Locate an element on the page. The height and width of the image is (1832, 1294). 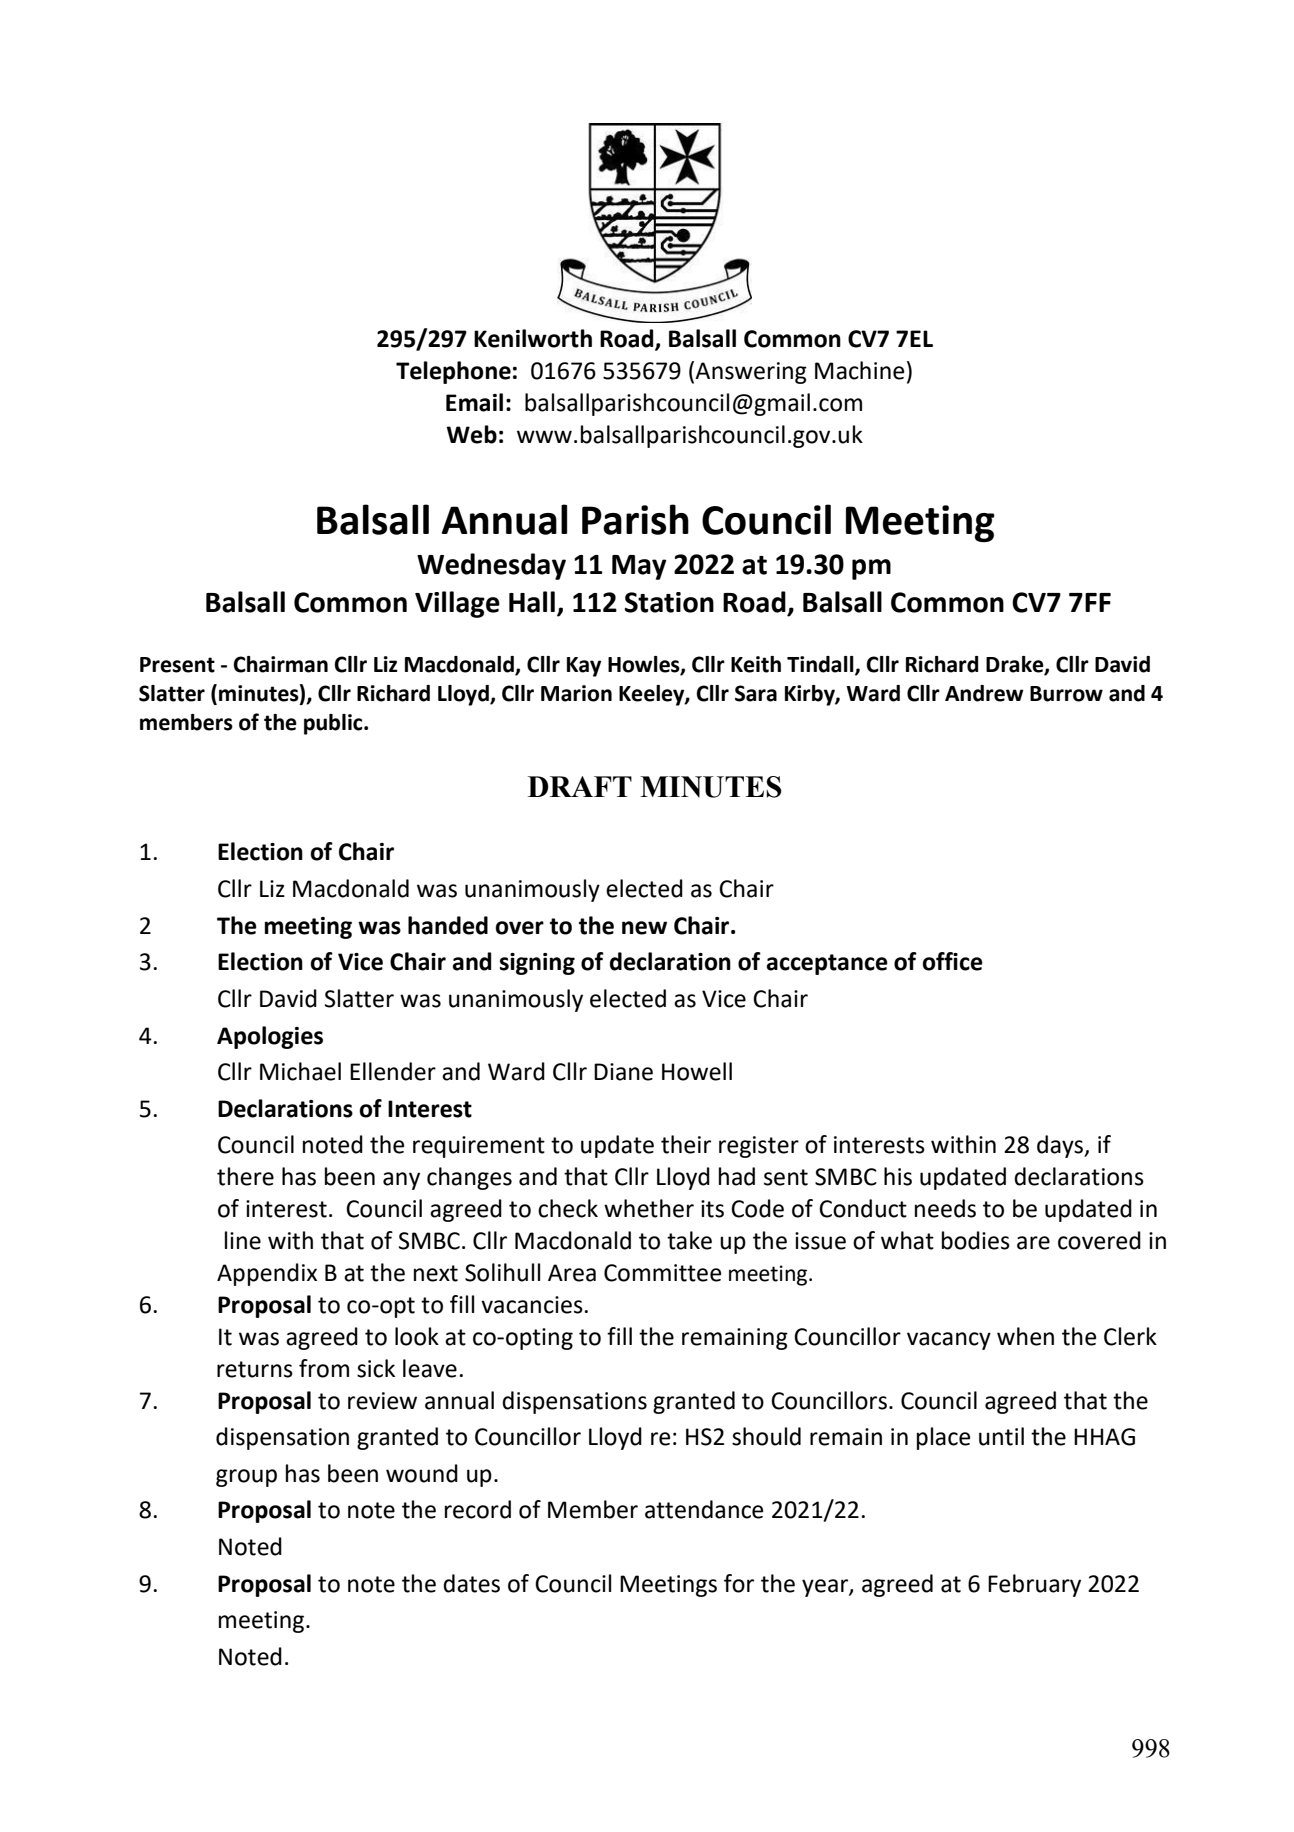
Andrew is located at coordinates (984, 693).
